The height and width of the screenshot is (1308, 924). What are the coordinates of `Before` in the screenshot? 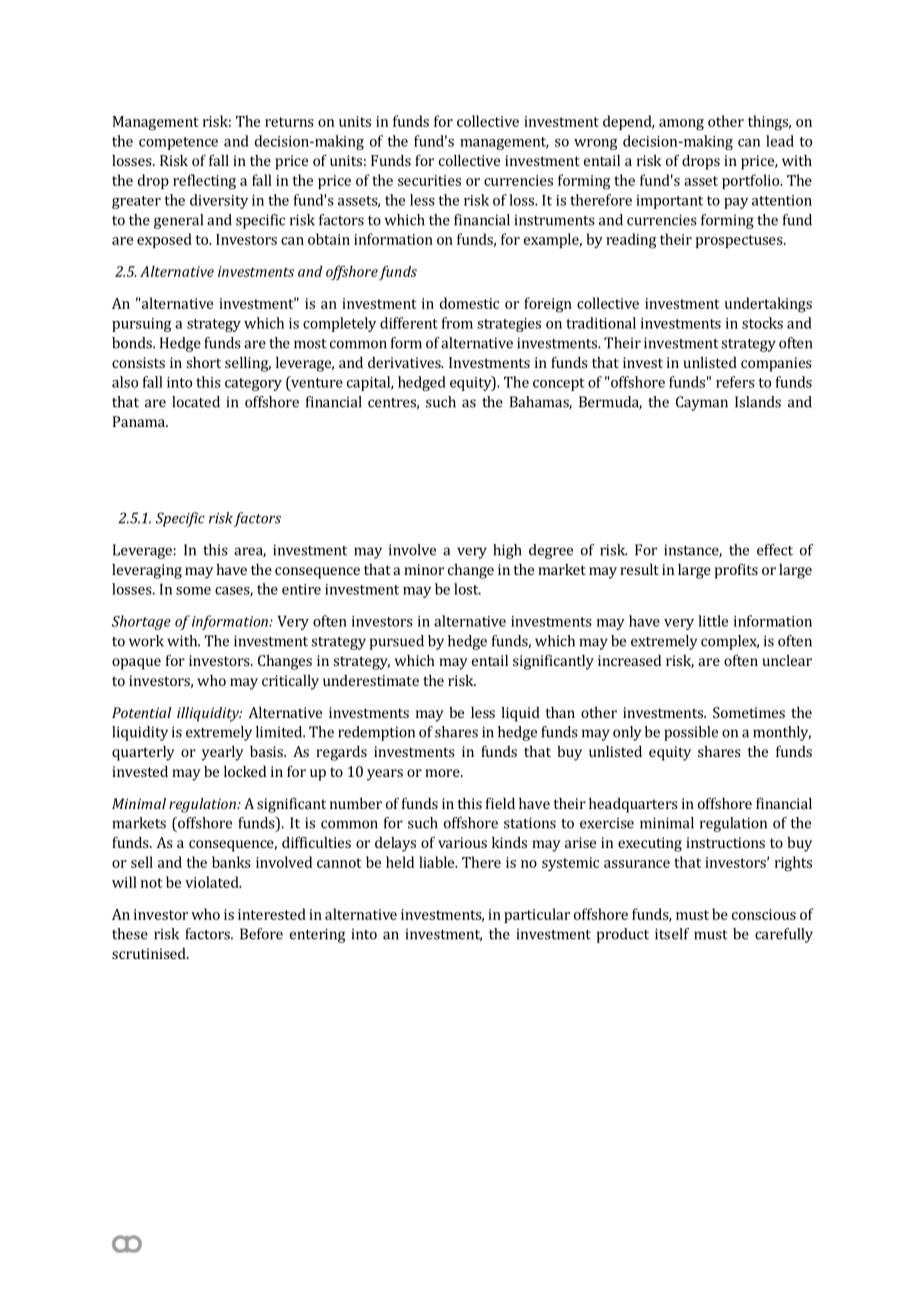 It's located at (261, 934).
